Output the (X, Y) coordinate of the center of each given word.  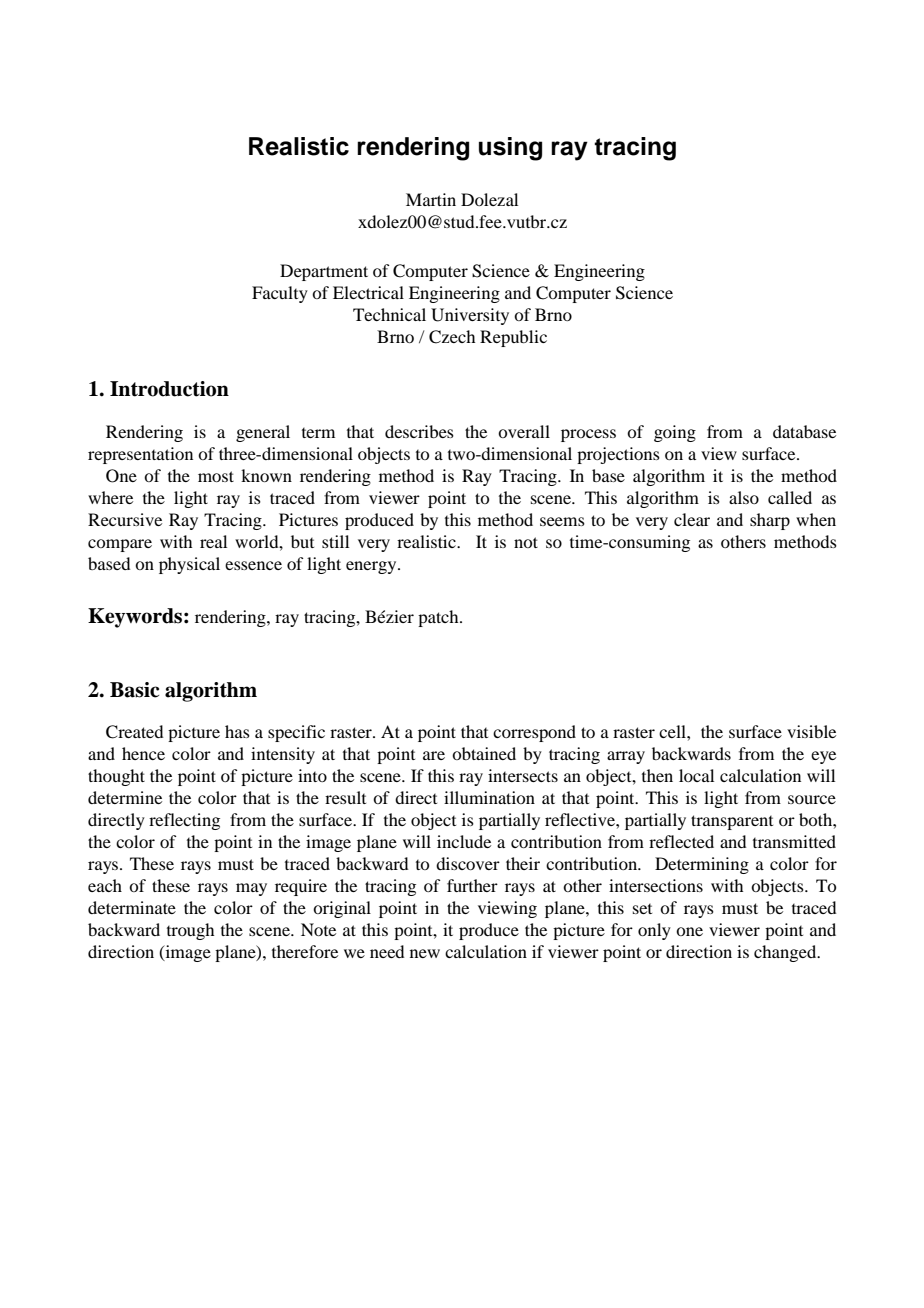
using (510, 149)
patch (439, 618)
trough (190, 931)
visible (811, 731)
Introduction (169, 389)
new (425, 953)
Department (324, 272)
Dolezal (489, 199)
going (675, 433)
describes (419, 431)
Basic (134, 690)
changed (786, 953)
